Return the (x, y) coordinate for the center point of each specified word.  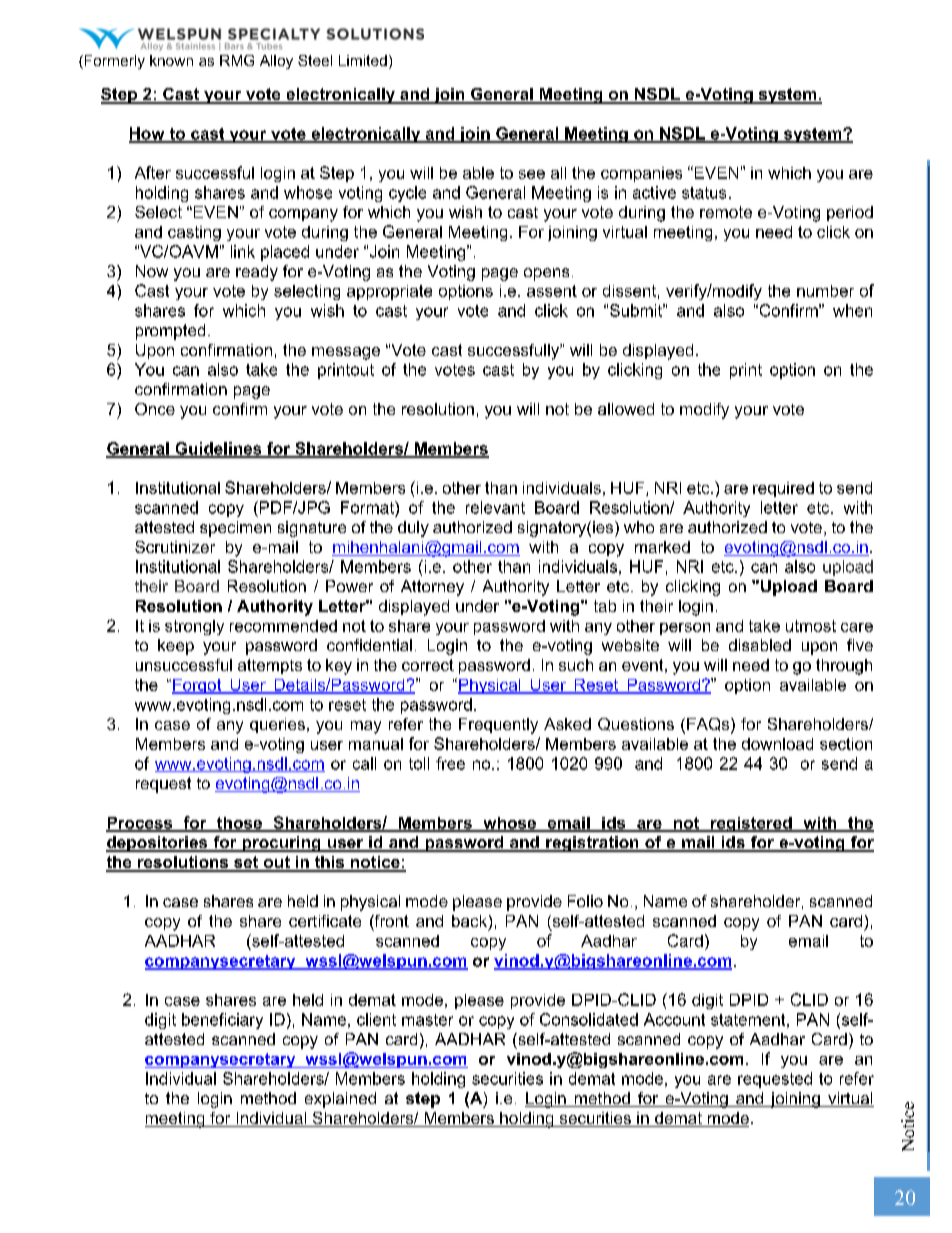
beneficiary (222, 1021)
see (532, 174)
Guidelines (218, 449)
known (171, 60)
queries (277, 725)
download (777, 744)
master (427, 1020)
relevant (495, 507)
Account (674, 1019)
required (783, 489)
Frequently (498, 726)
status (704, 193)
